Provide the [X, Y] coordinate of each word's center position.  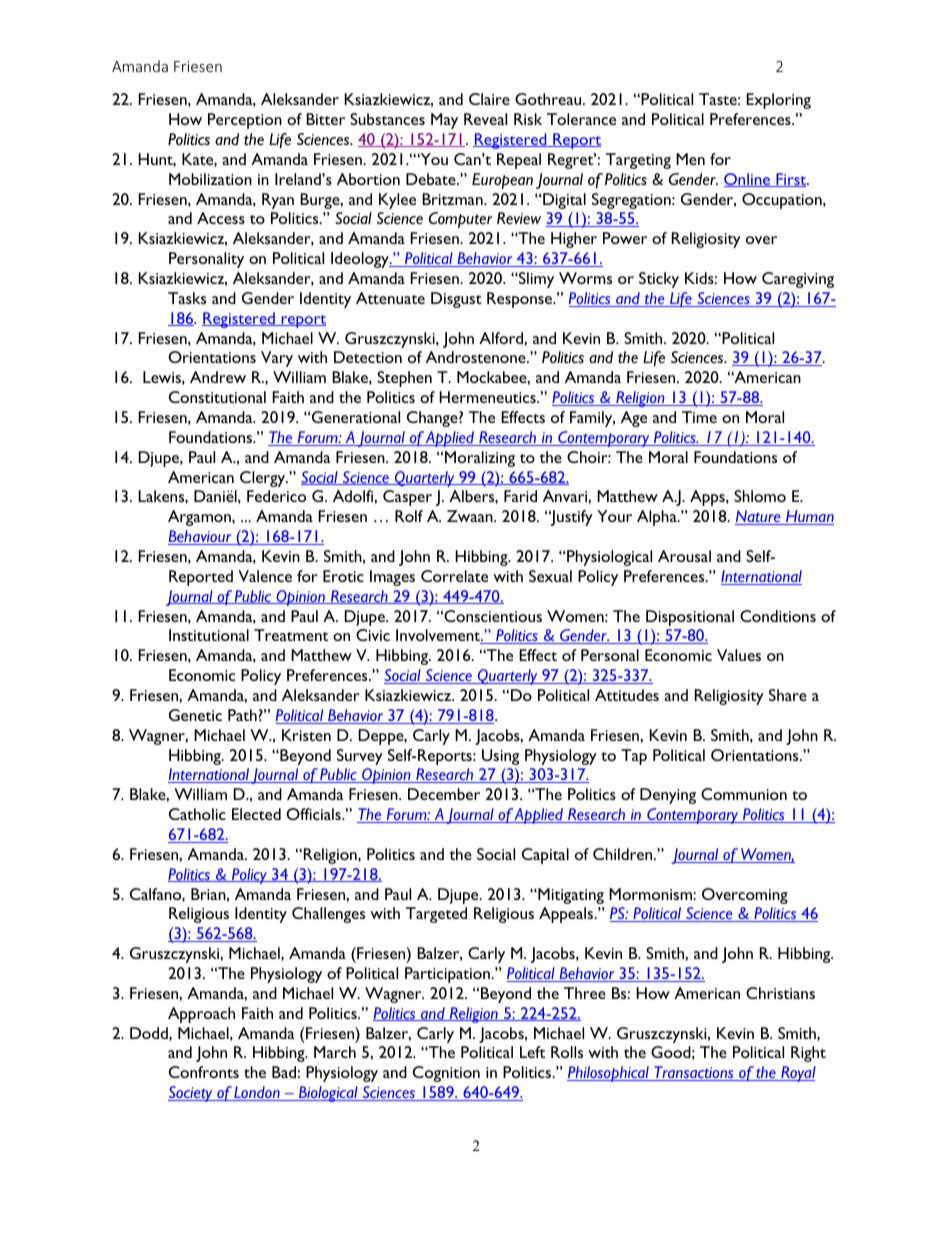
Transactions [694, 1073]
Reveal [485, 119]
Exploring [778, 101]
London [257, 1093]
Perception [245, 121]
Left [532, 1052]
